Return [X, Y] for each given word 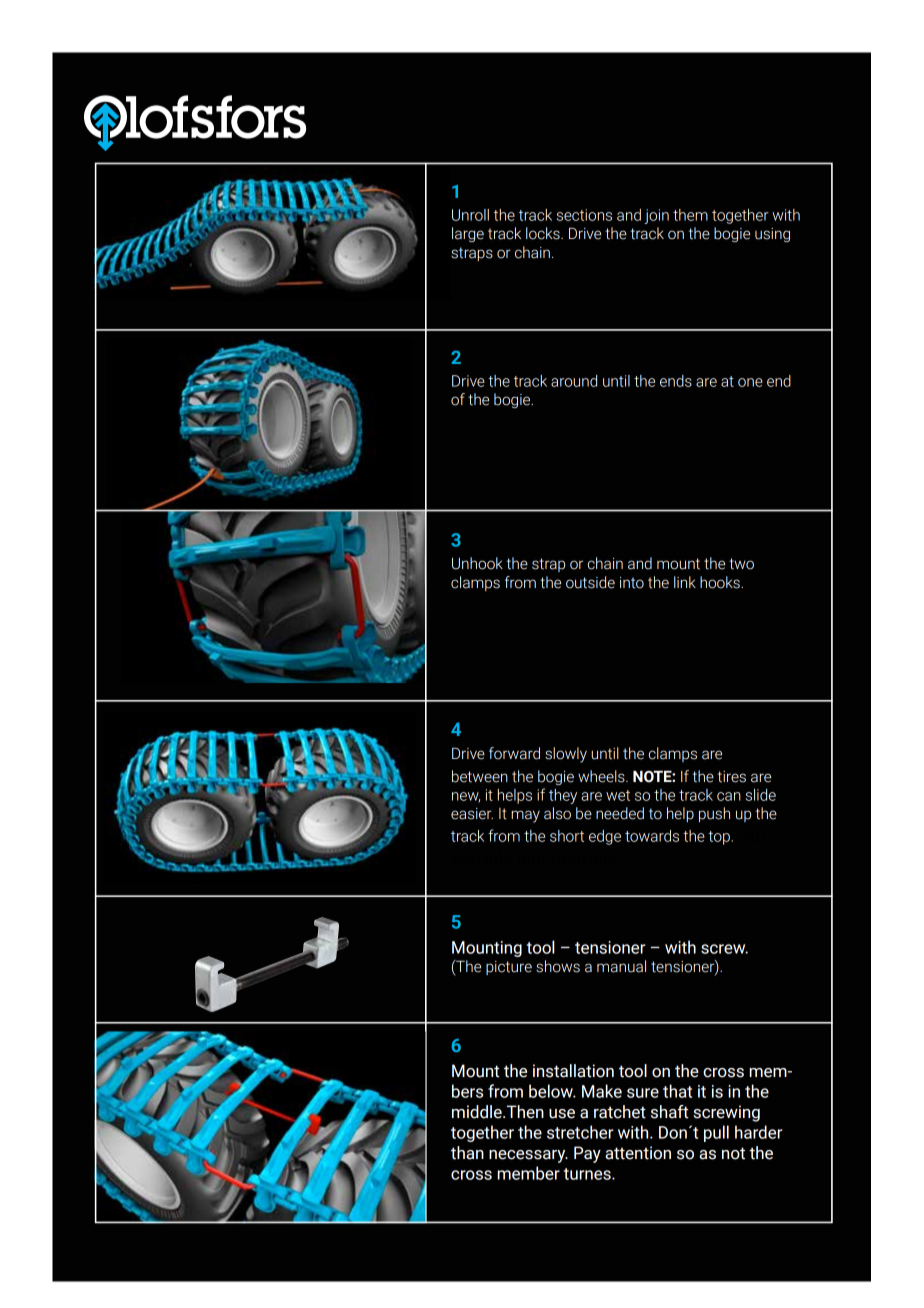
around [574, 381]
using [772, 235]
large [468, 234]
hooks [721, 582]
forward [514, 753]
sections [584, 215]
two [741, 564]
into [632, 583]
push [714, 814]
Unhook [477, 563]
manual [621, 966]
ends [676, 381]
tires [732, 777]
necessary [528, 1156]
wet [618, 795]
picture [509, 968]
